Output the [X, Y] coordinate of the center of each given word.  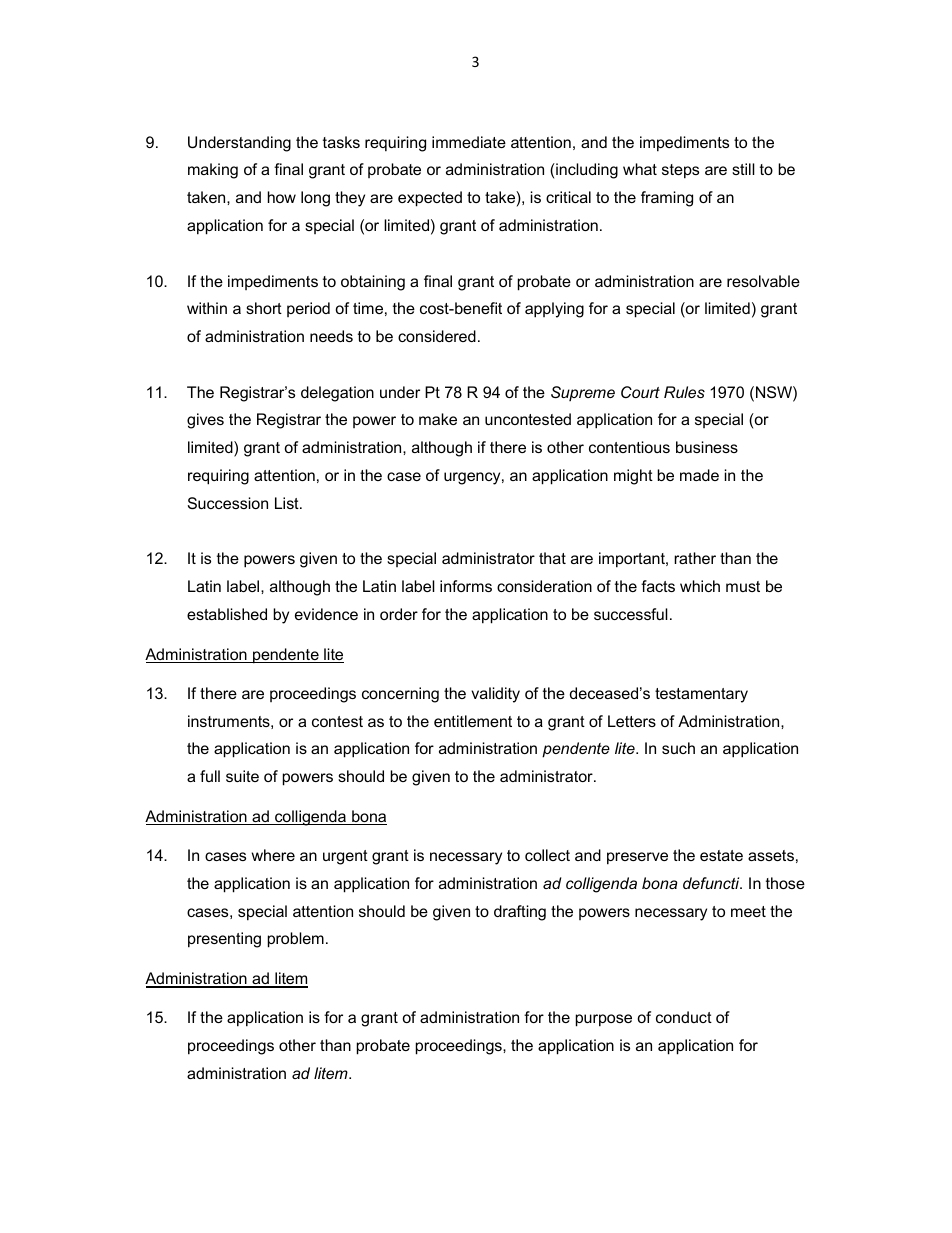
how [282, 197]
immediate [469, 142]
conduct [684, 1017]
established [227, 614]
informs [466, 586]
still [743, 169]
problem [296, 940]
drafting [520, 913]
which [700, 586]
